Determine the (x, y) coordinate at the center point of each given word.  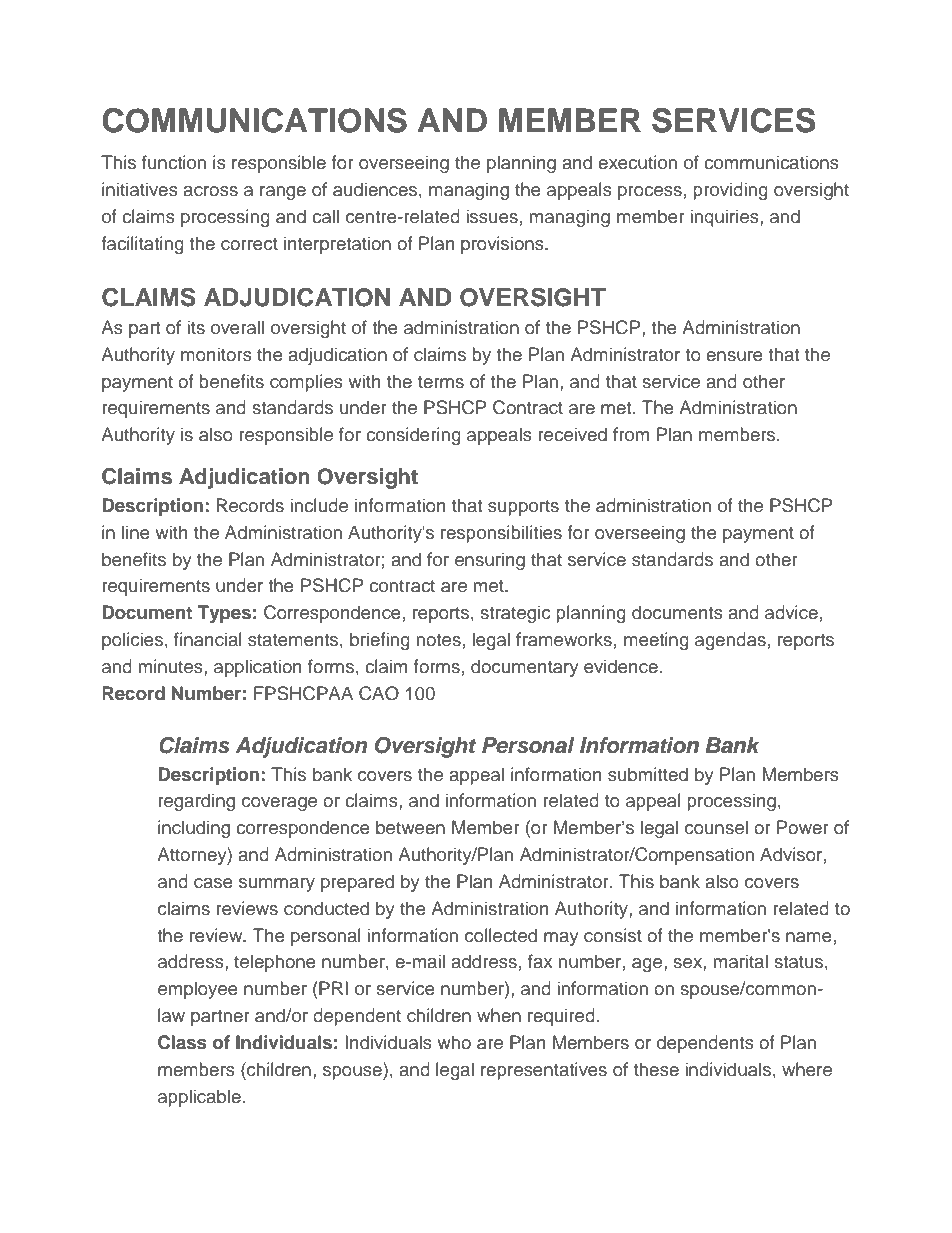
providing (730, 191)
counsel (716, 827)
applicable (199, 1098)
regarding (196, 802)
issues (492, 216)
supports (523, 508)
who (454, 1042)
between (410, 827)
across (210, 191)
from (631, 434)
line (136, 532)
